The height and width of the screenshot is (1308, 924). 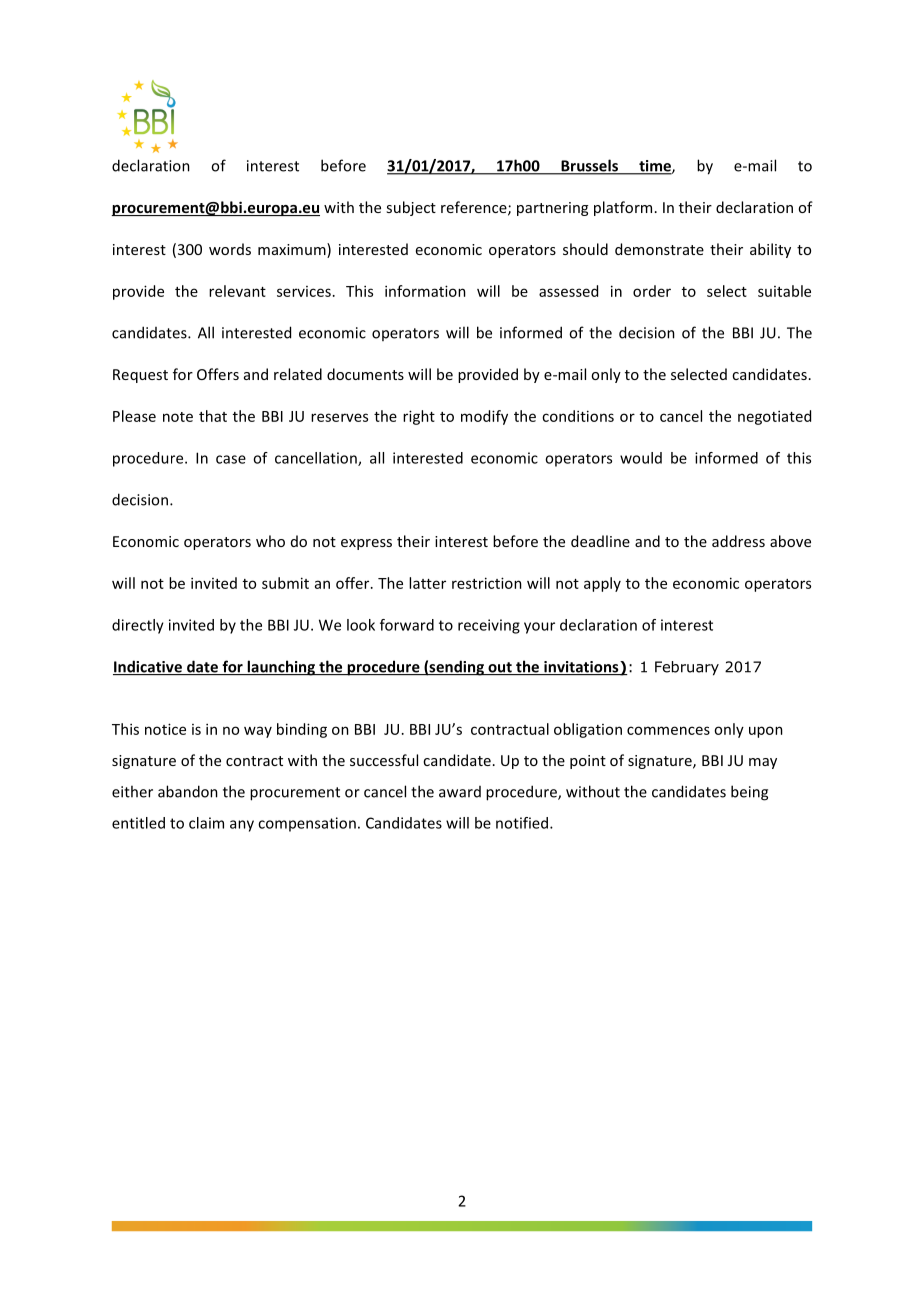 I want to click on award, so click(x=460, y=792).
